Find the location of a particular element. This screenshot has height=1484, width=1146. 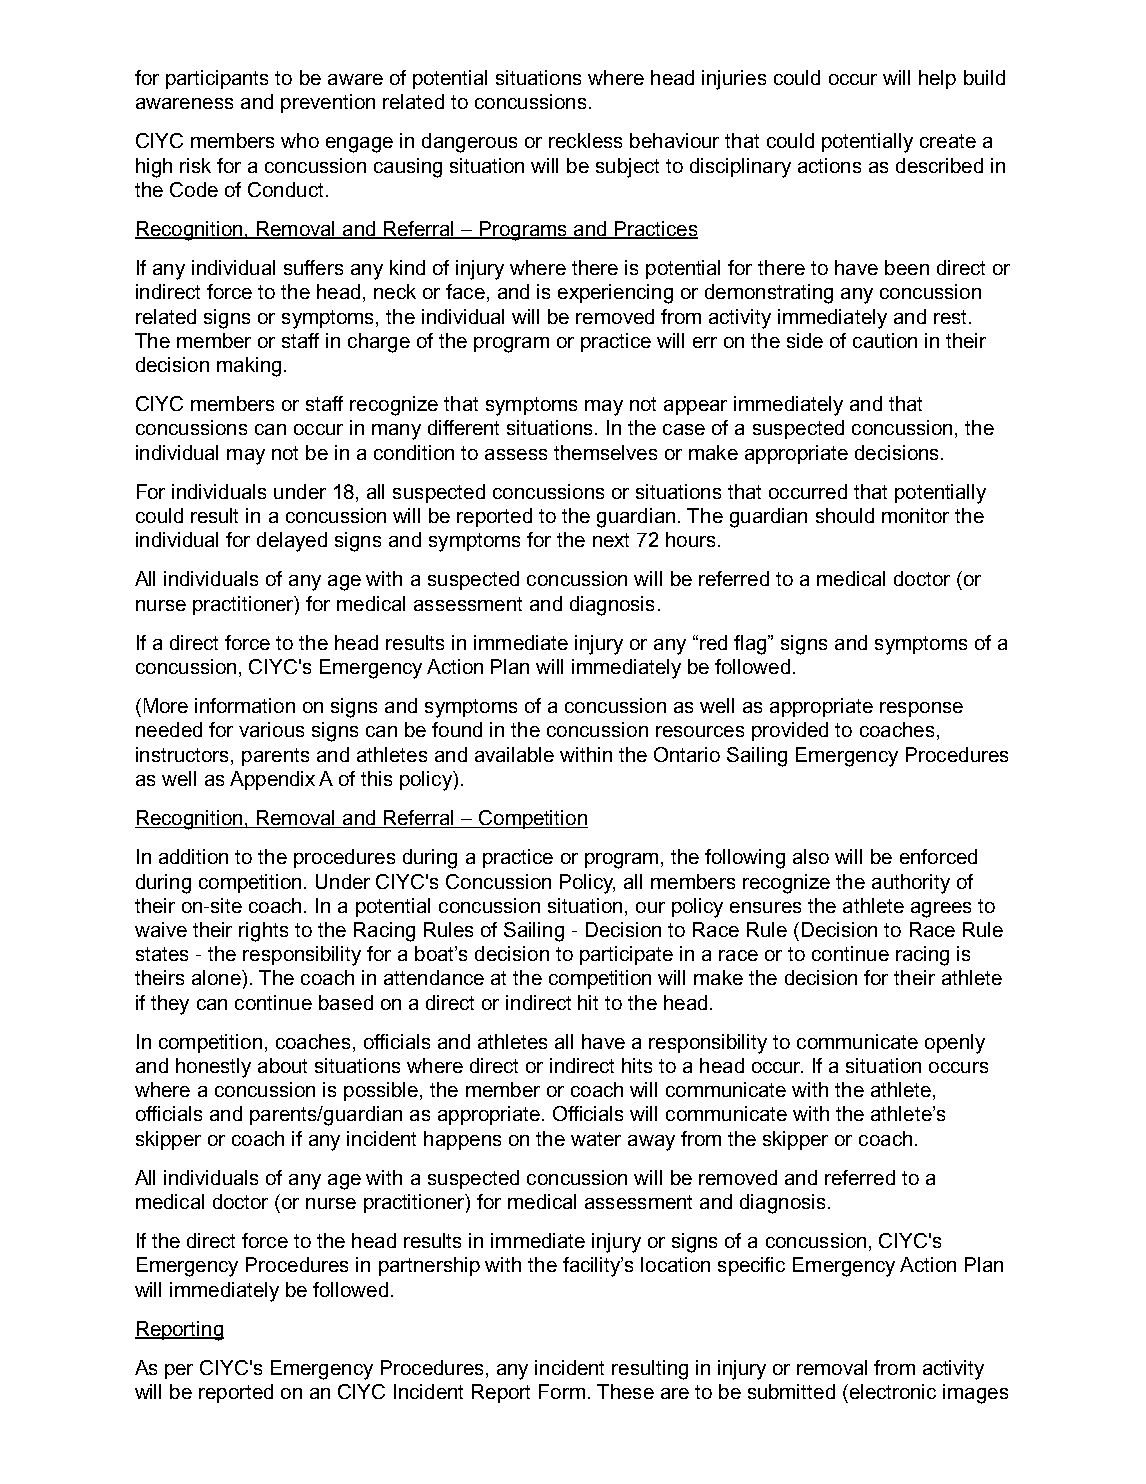

who is located at coordinates (300, 140).
